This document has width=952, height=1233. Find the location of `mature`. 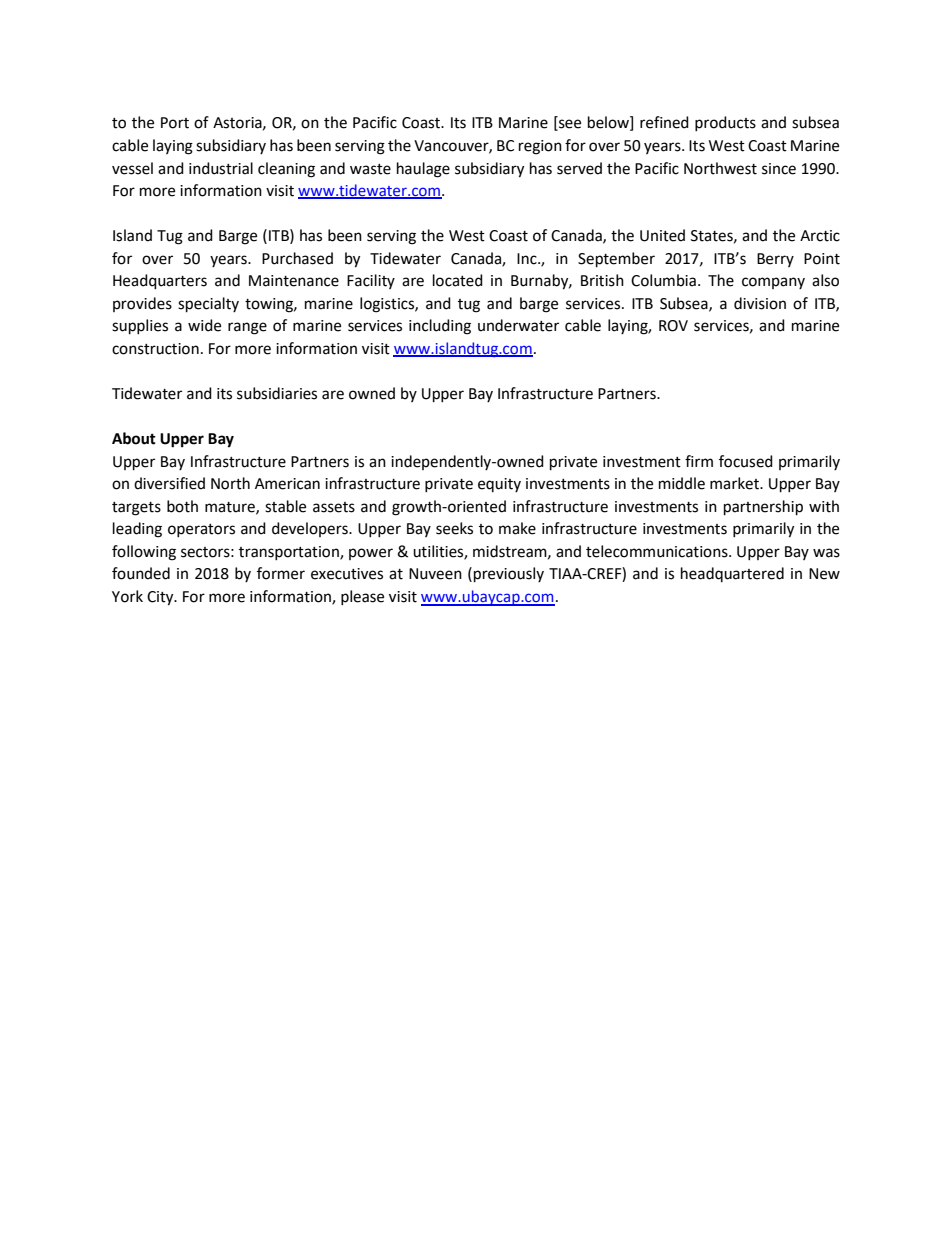

mature is located at coordinates (231, 508).
